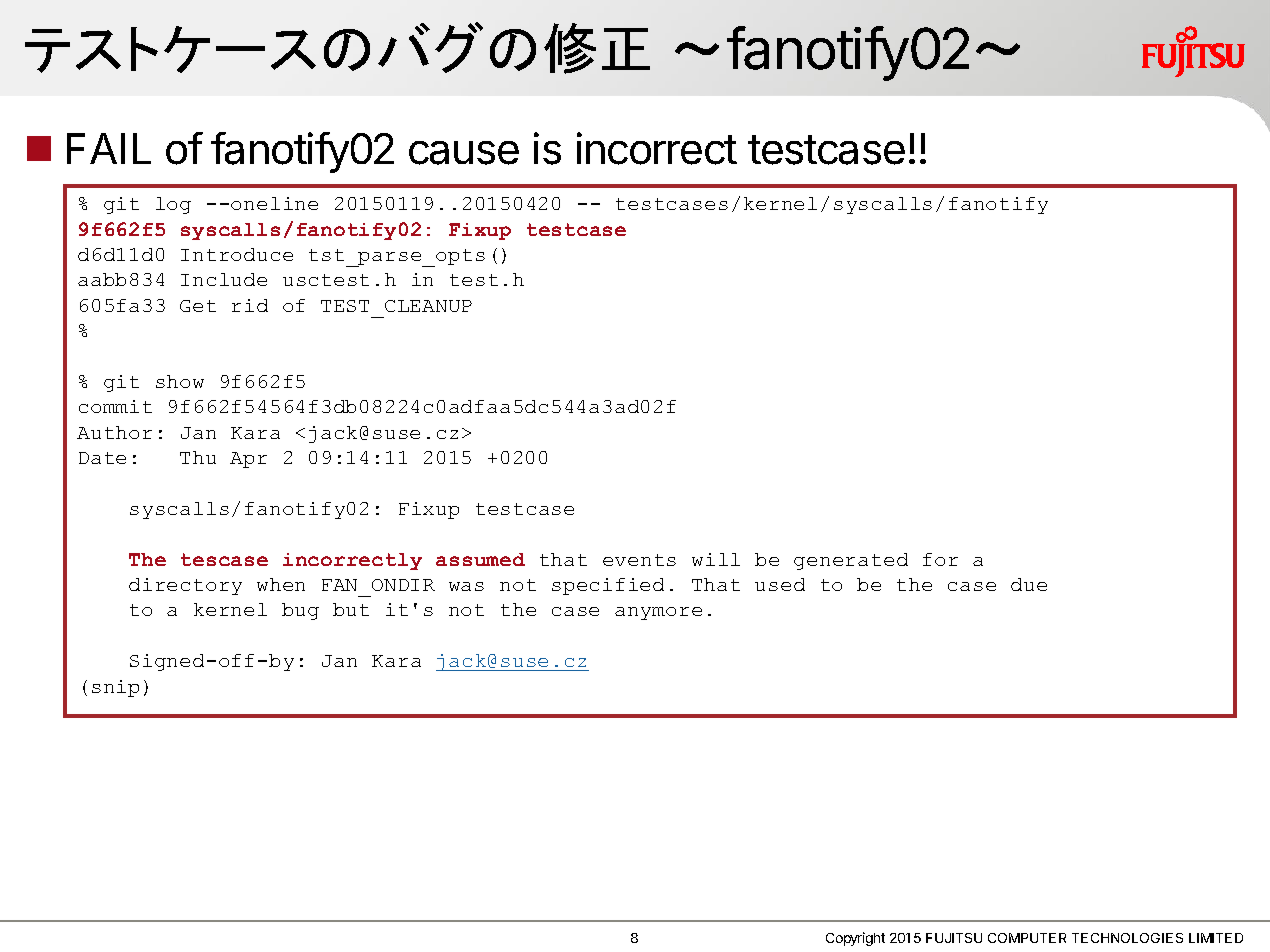  What do you see at coordinates (954, 938) in the page?
I see `FUJITSU` at bounding box center [954, 938].
